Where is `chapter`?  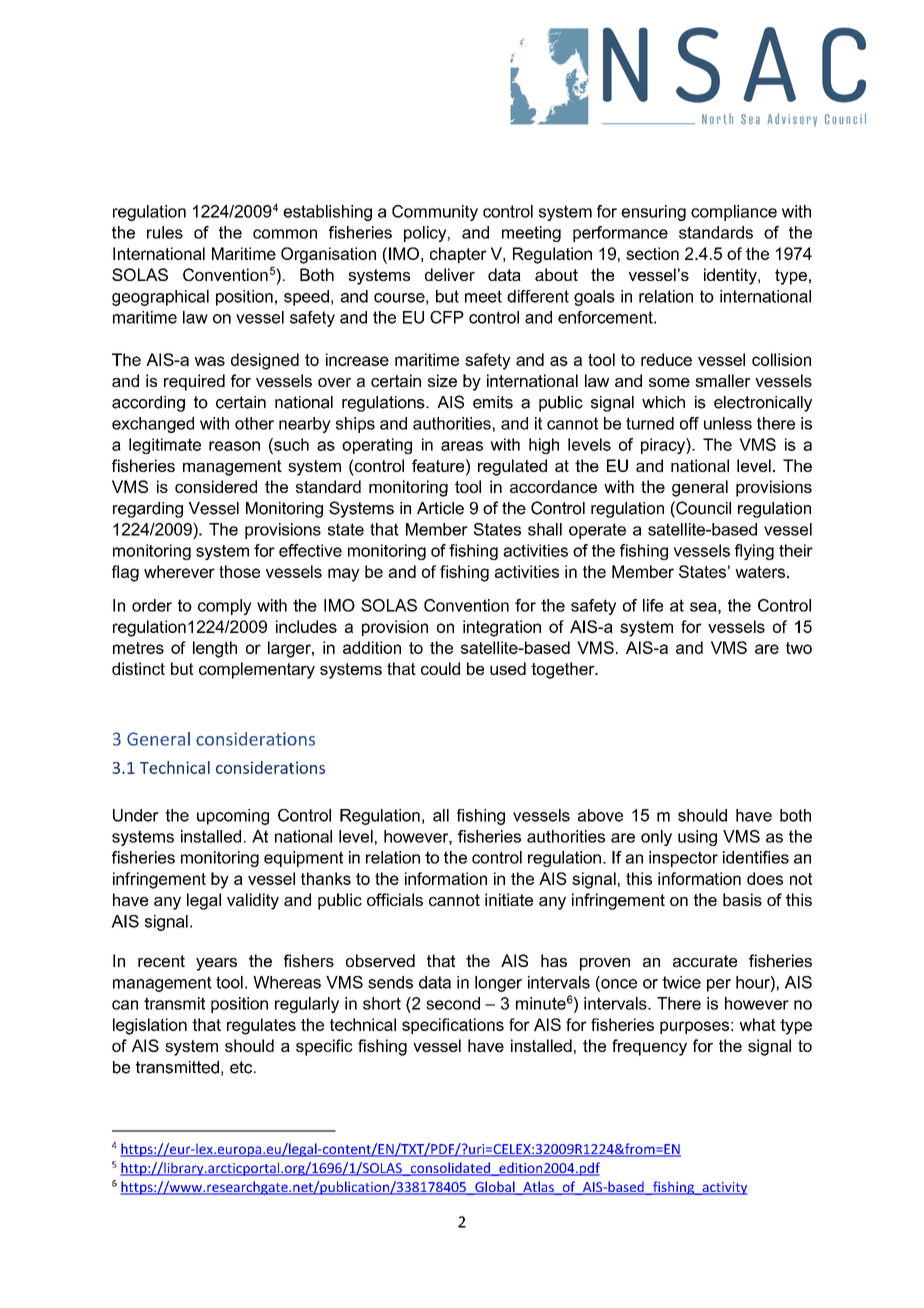 chapter is located at coordinates (458, 255).
